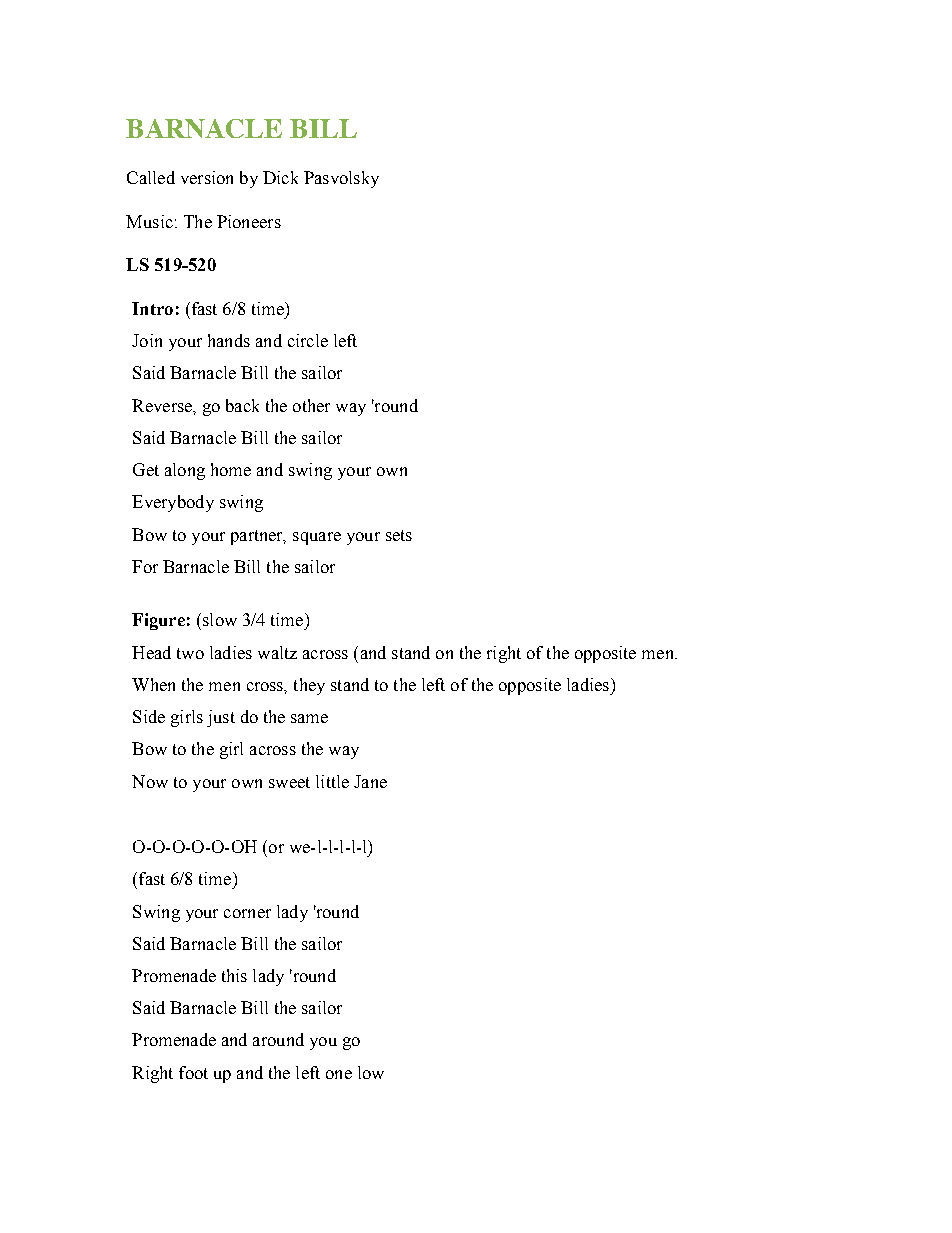  I want to click on Everybody, so click(173, 503).
